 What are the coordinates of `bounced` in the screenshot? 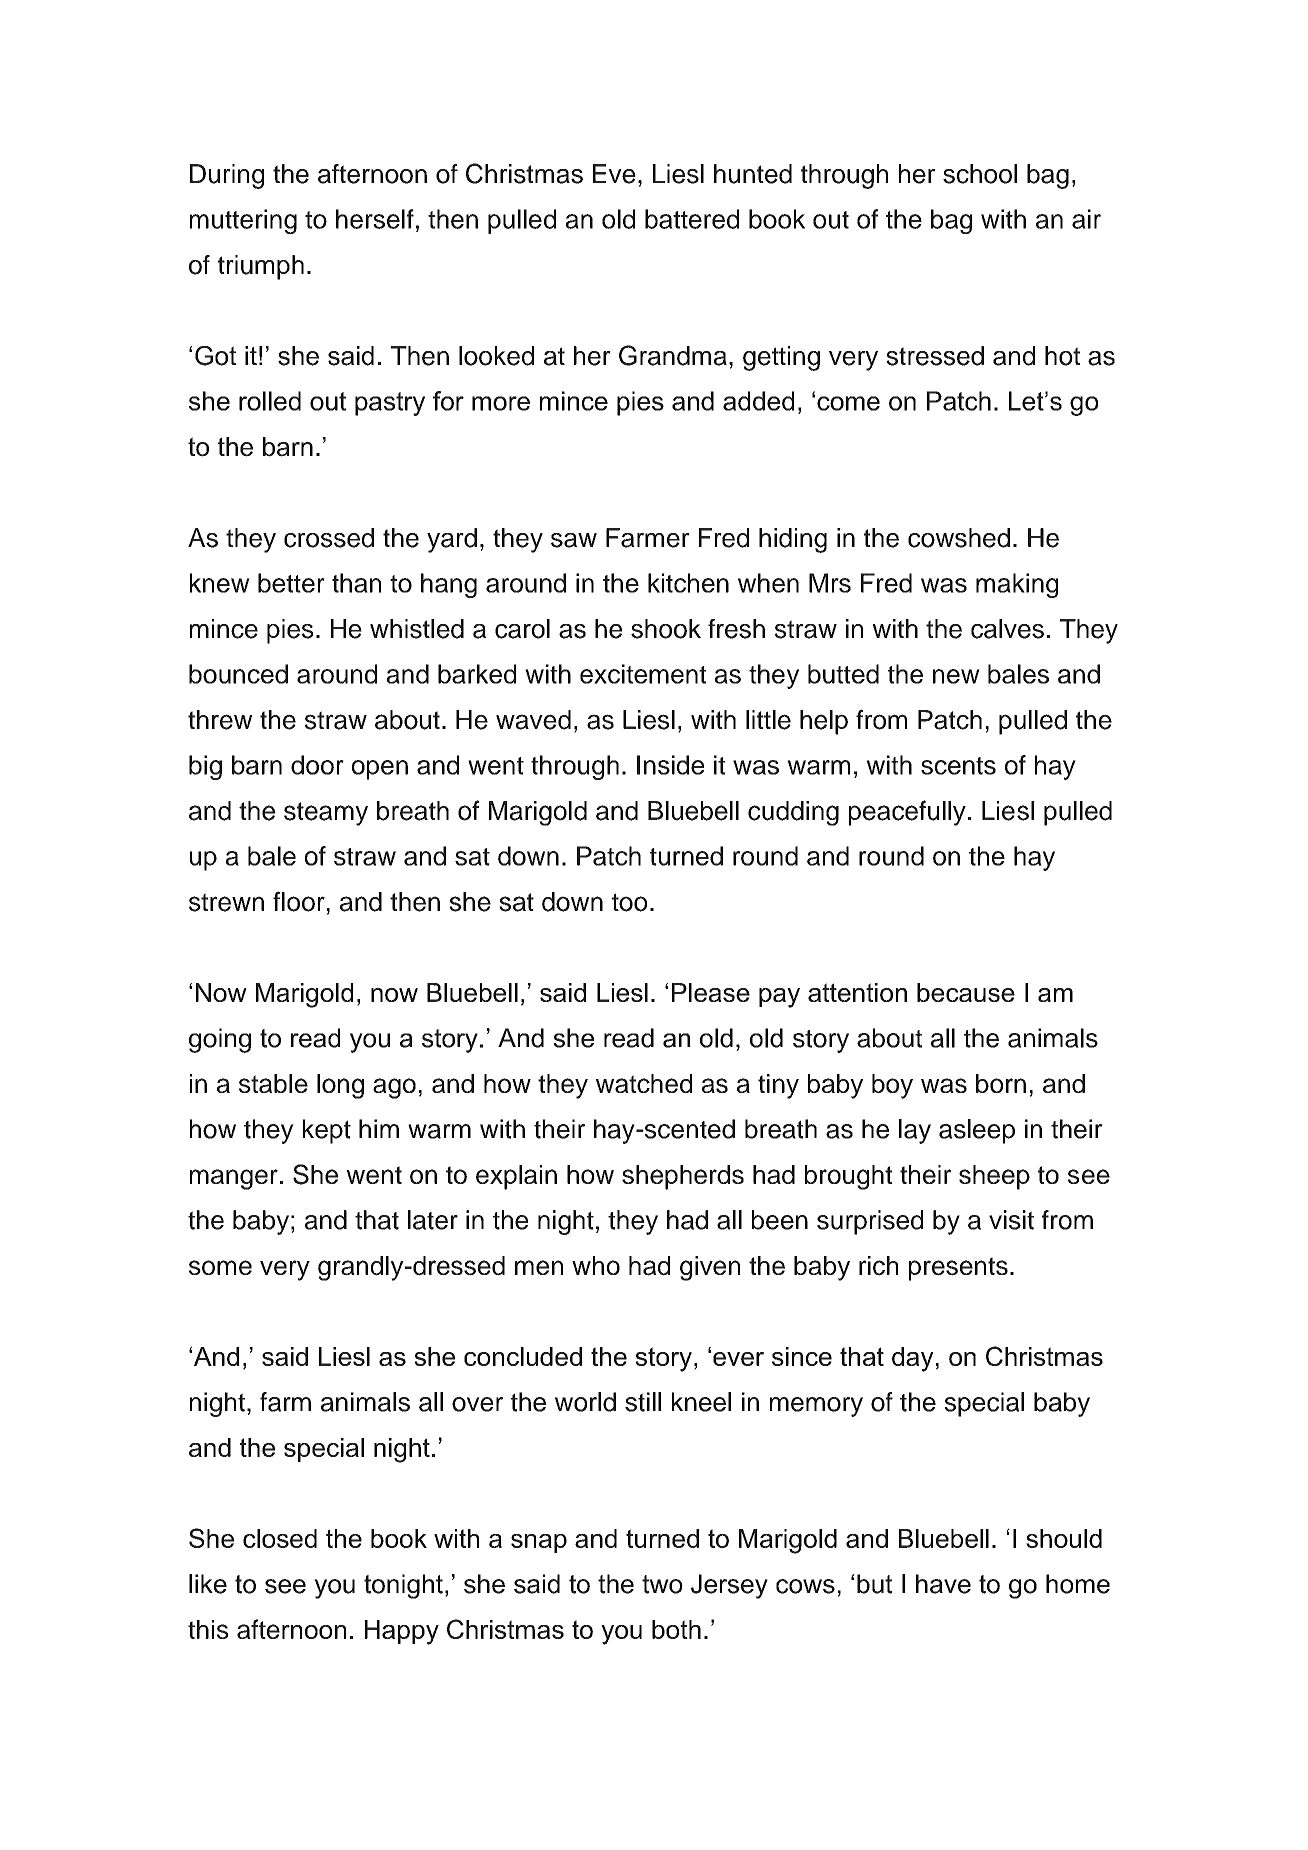 It's located at (238, 674).
